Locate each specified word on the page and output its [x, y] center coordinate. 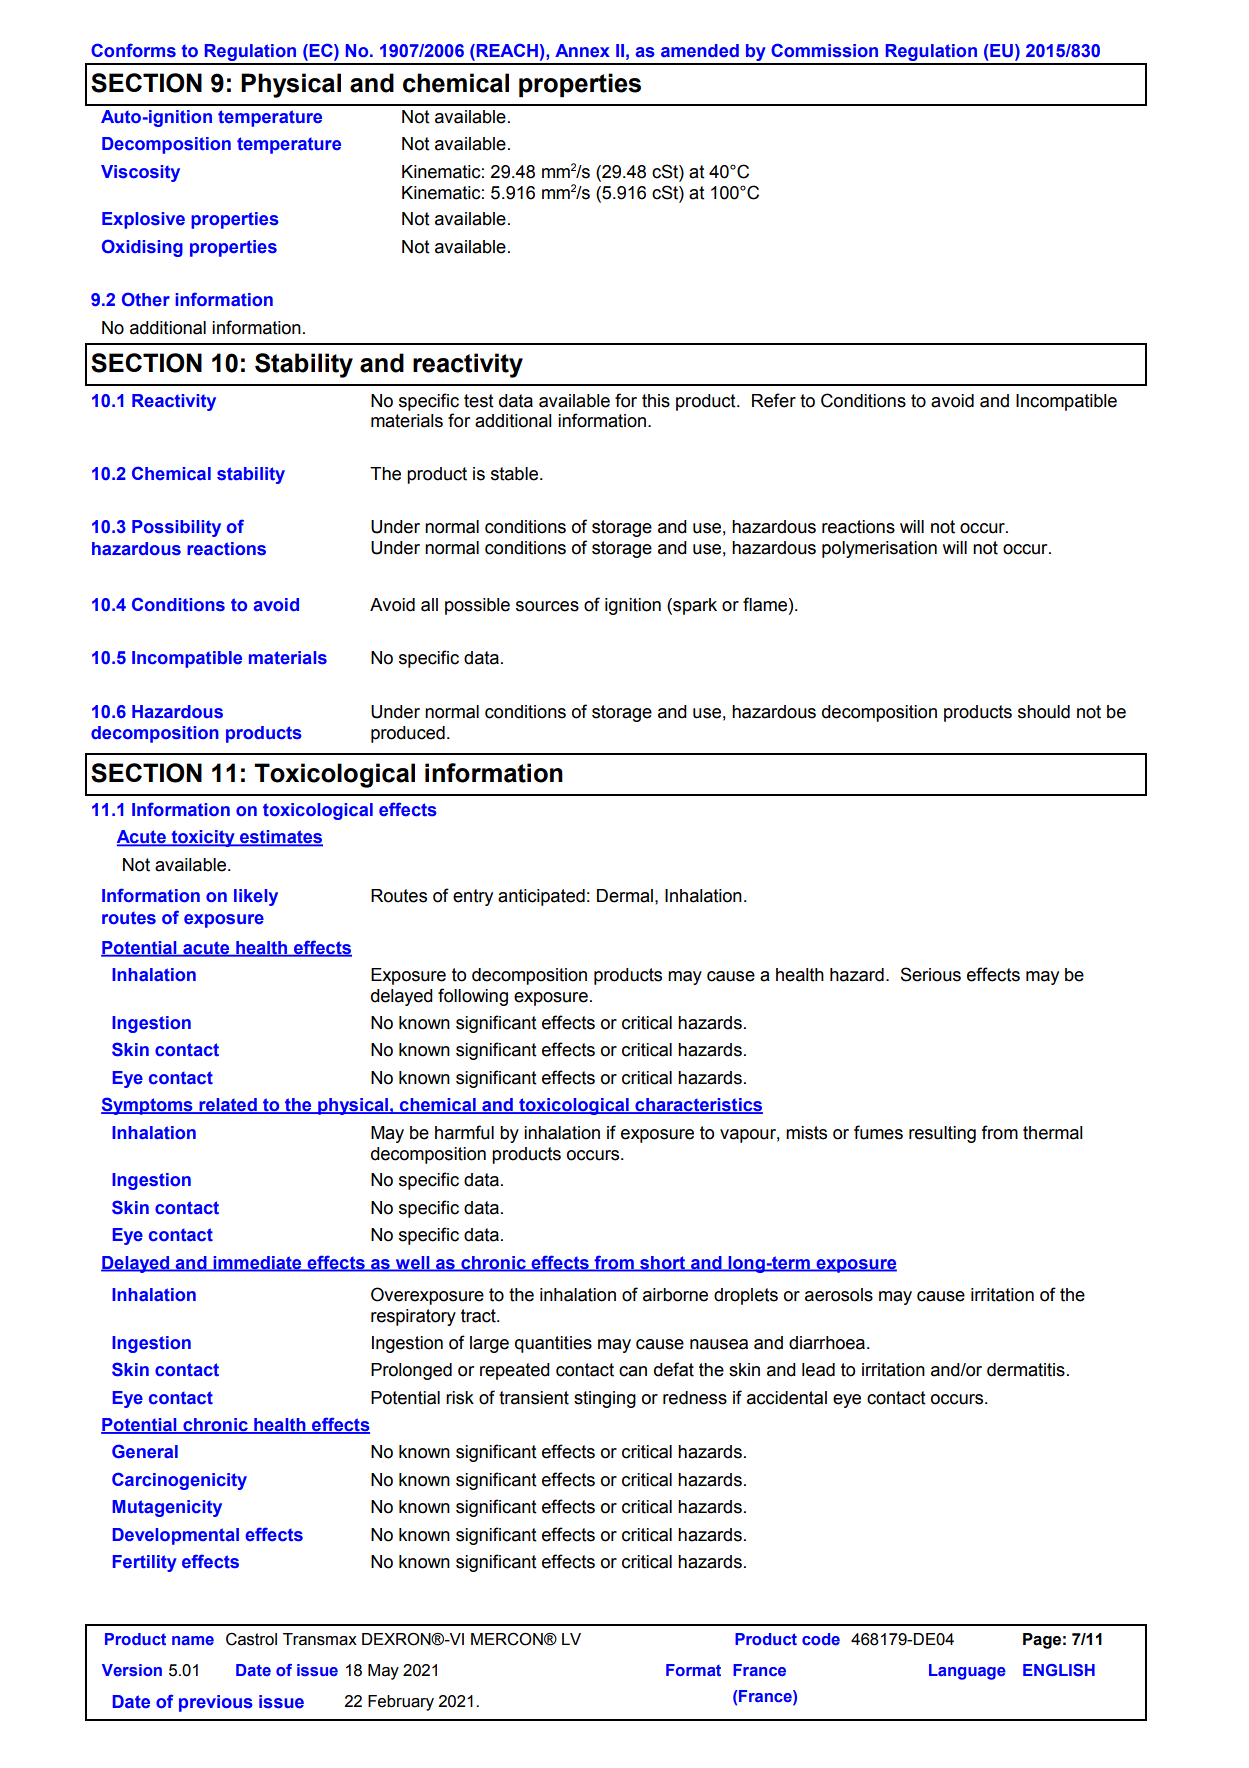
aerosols [839, 1295]
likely [256, 897]
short [662, 1263]
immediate [257, 1263]
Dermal [625, 896]
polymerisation [879, 549]
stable [516, 474]
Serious [930, 974]
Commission [824, 50]
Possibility [176, 528]
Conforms [133, 50]
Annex [582, 50]
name [193, 1640]
